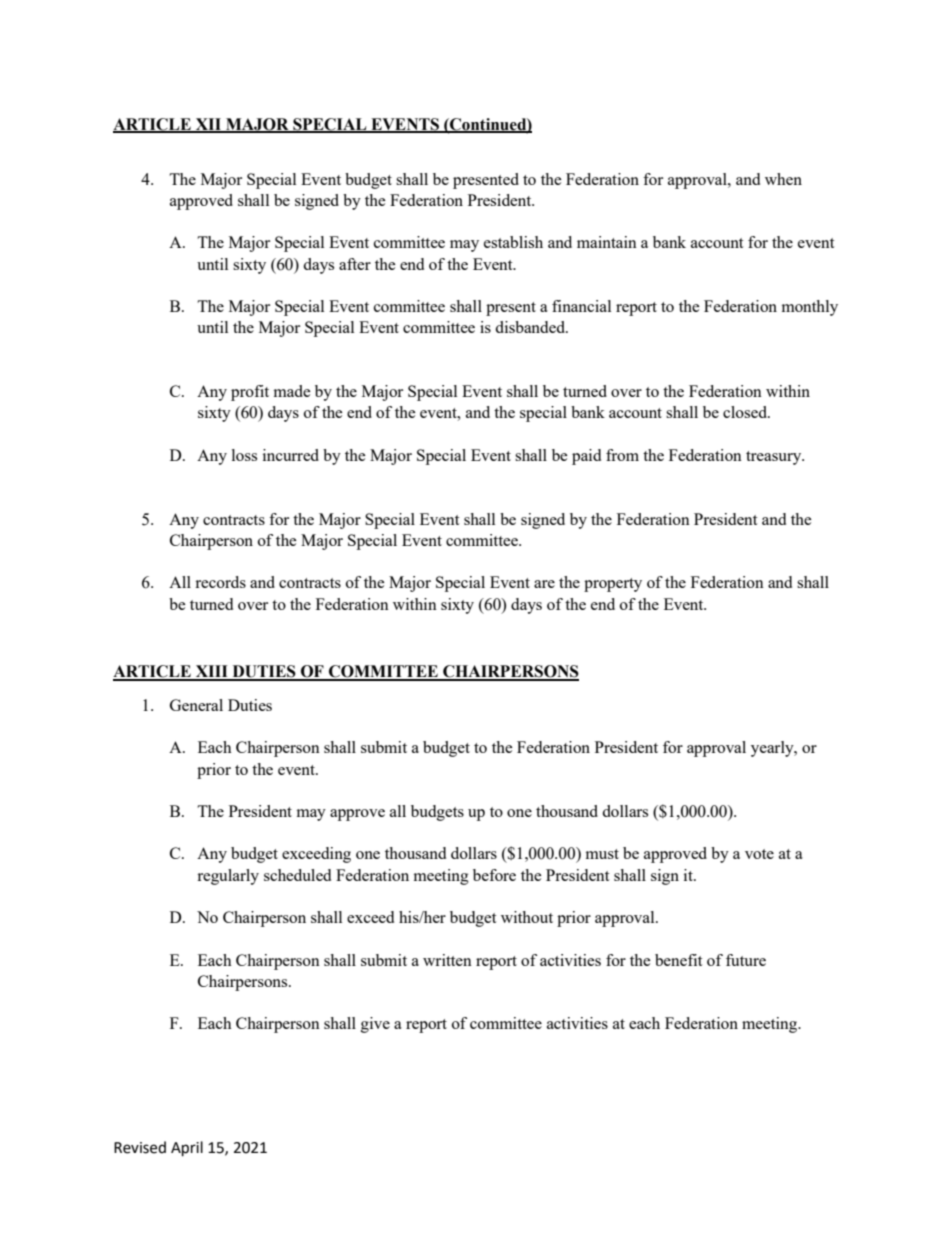 The width and height of the page is (952, 1233). What do you see at coordinates (586, 457) in the page?
I see `paid` at bounding box center [586, 457].
